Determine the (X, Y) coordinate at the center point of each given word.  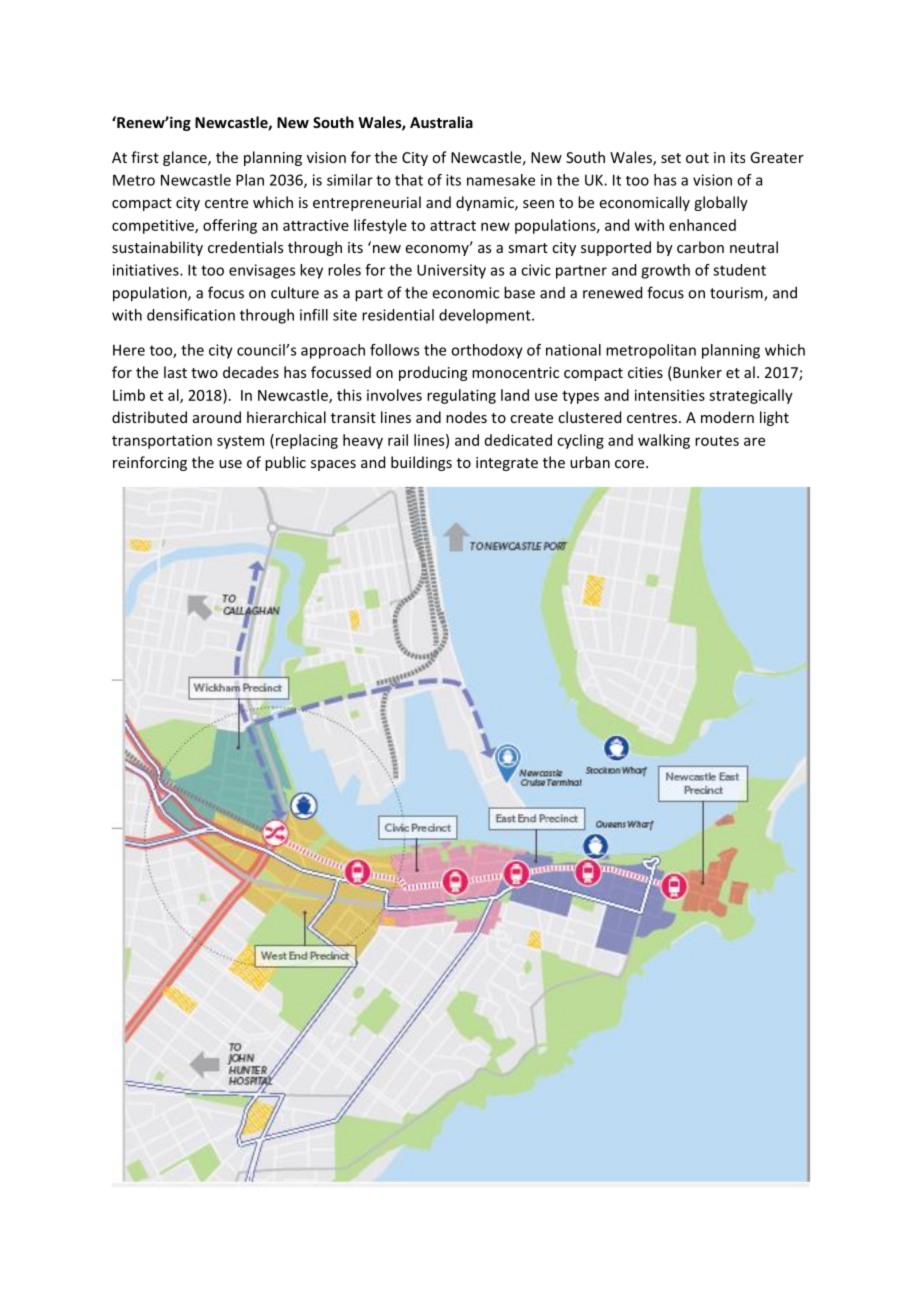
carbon (700, 247)
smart (528, 248)
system (240, 442)
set (671, 158)
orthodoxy (487, 351)
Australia (441, 122)
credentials (245, 247)
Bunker (696, 373)
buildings (421, 463)
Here (129, 350)
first (145, 157)
